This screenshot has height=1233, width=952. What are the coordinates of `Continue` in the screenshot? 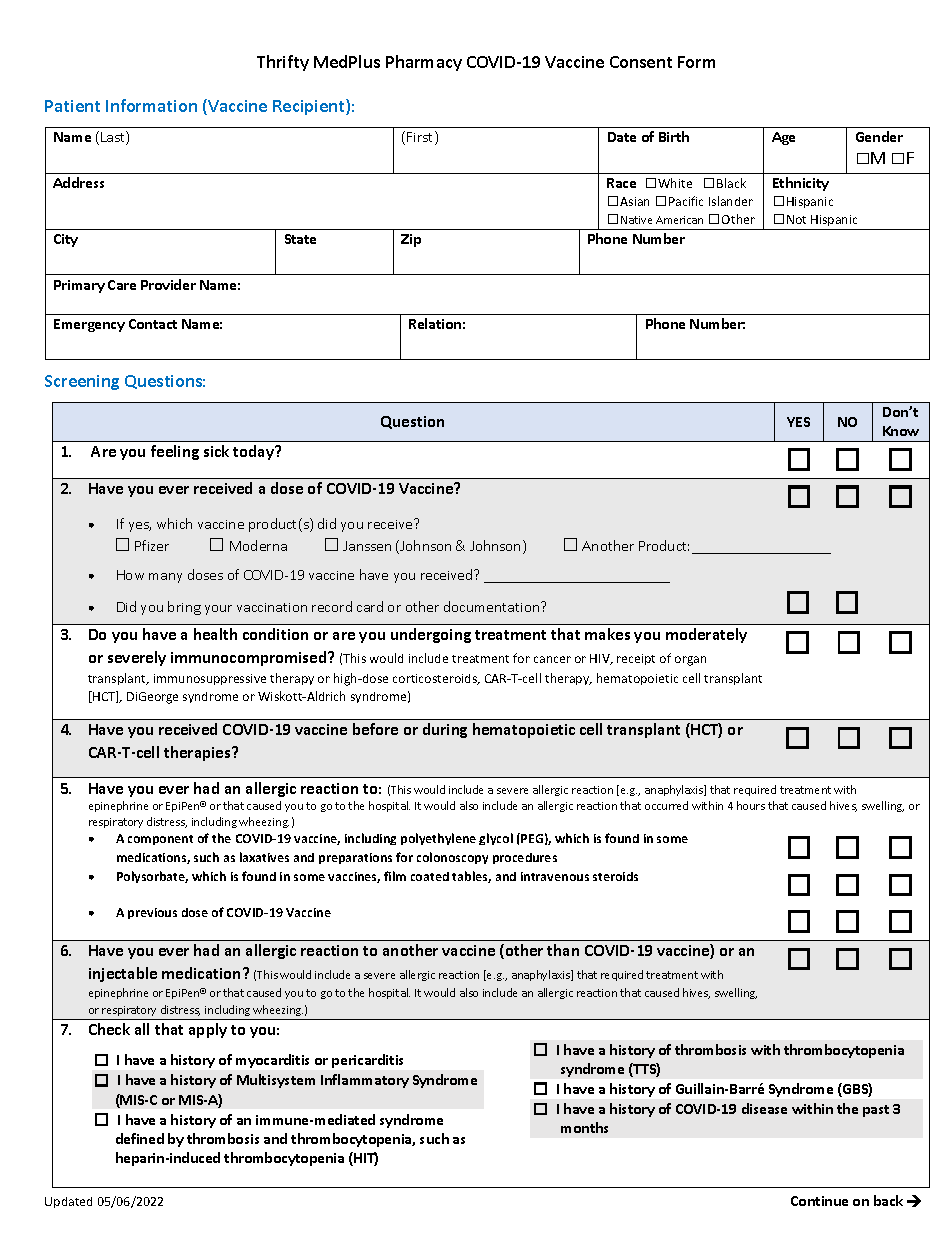 It's located at (819, 1201).
